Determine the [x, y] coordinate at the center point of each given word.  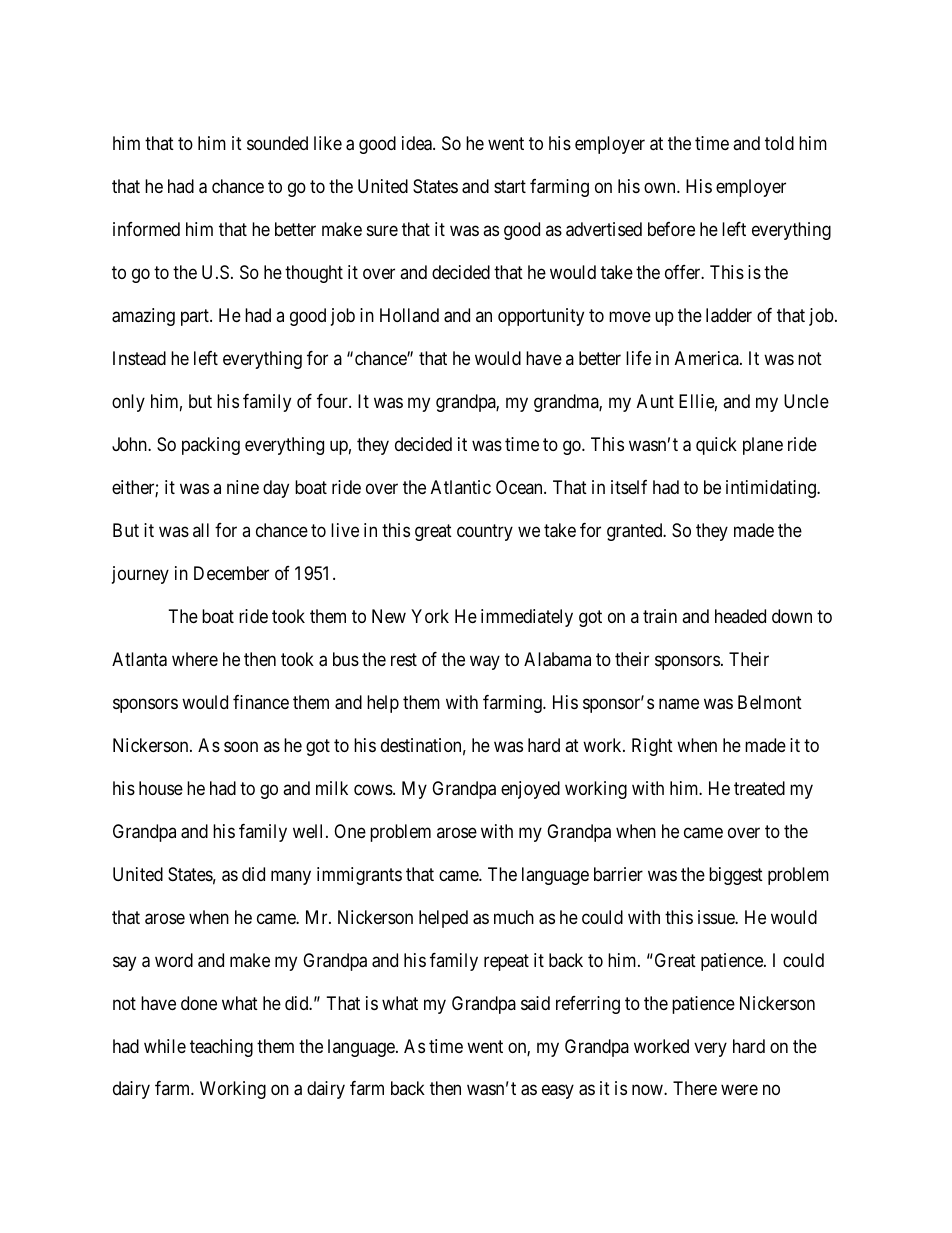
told [779, 143]
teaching [221, 1048]
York [430, 616]
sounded [277, 143]
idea [418, 143]
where [195, 659]
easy [558, 1092]
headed [740, 616]
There [695, 1088]
